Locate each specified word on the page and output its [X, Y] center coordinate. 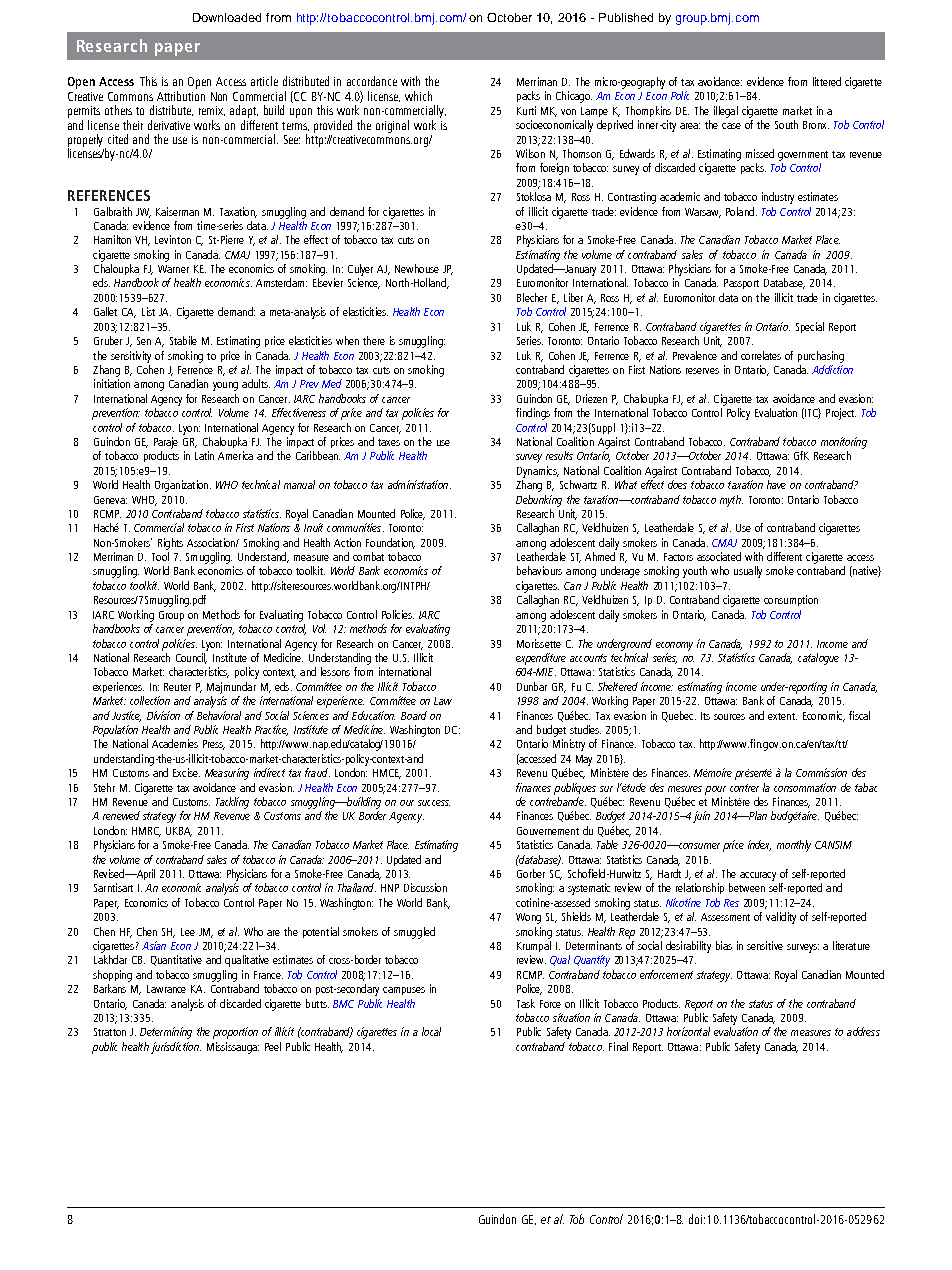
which [418, 96]
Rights [170, 544]
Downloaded [227, 17]
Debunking [539, 501]
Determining [166, 1033]
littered [827, 81]
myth [731, 501]
